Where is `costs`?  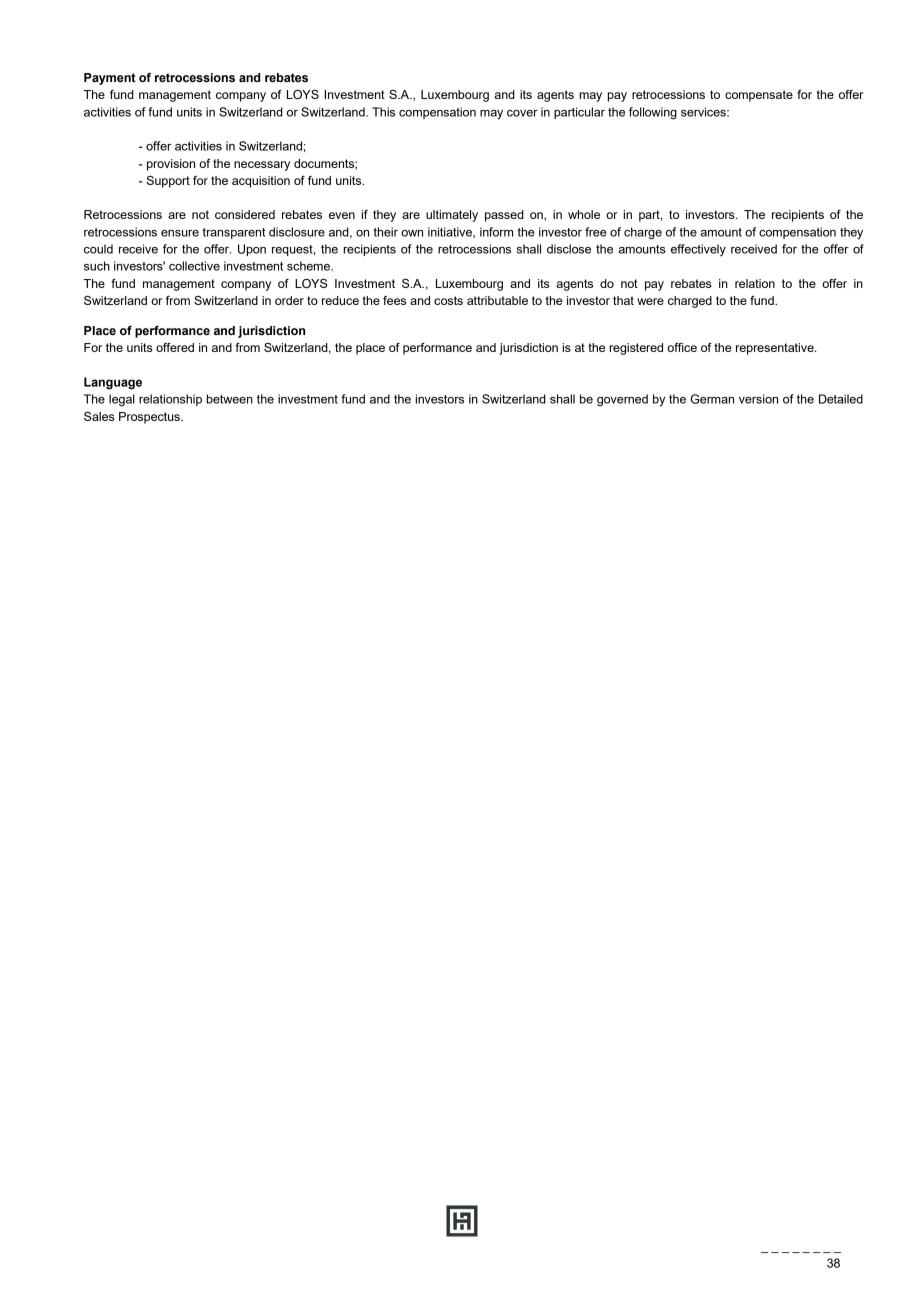
costs is located at coordinates (448, 300).
